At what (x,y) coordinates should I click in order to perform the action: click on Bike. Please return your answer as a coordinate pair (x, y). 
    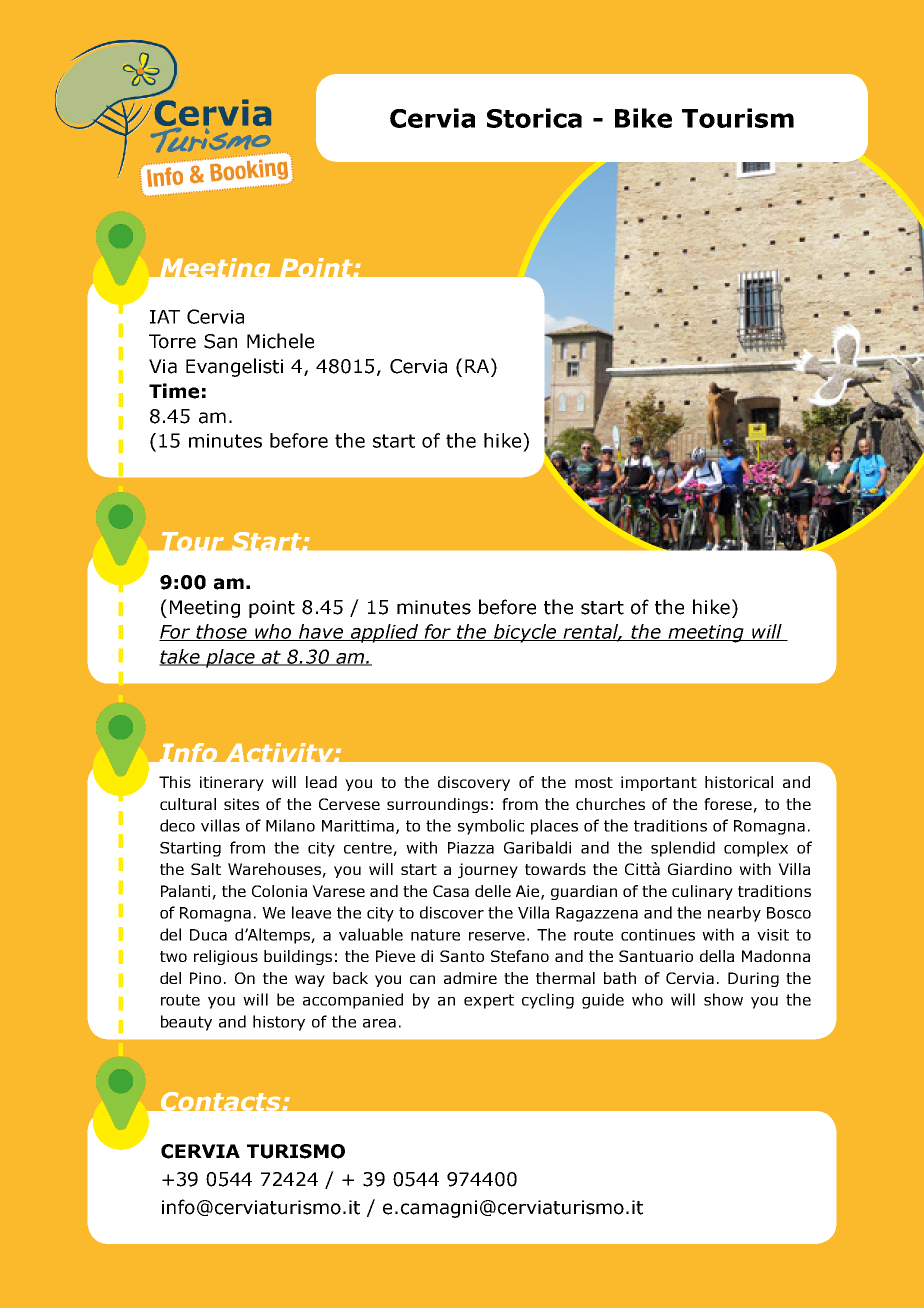
    Looking at the image, I should click on (643, 118).
